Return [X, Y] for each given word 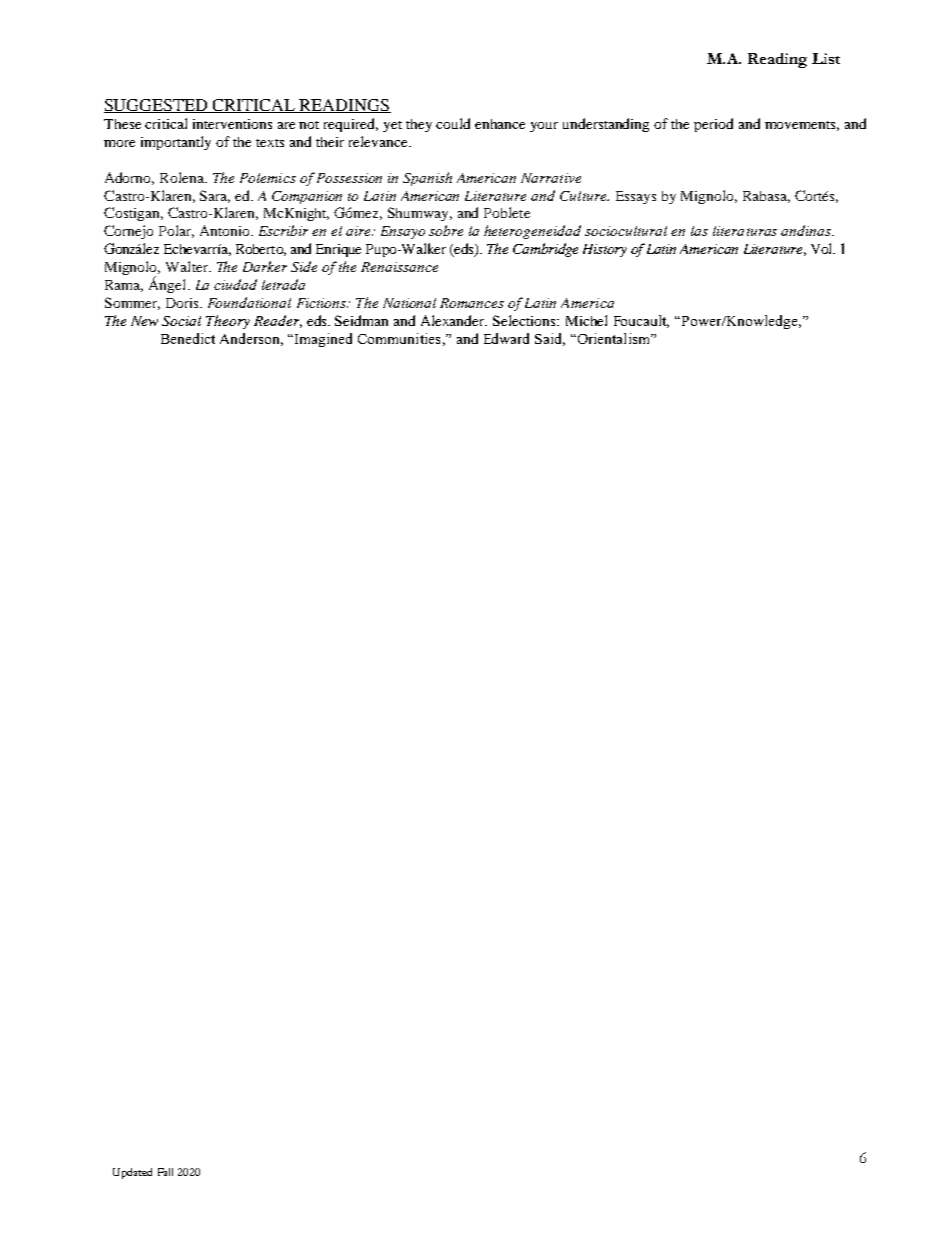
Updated [132, 1173]
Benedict [188, 338]
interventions [232, 124]
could [453, 123]
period [713, 125]
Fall [165, 1172]
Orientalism [614, 338]
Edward [506, 338]
